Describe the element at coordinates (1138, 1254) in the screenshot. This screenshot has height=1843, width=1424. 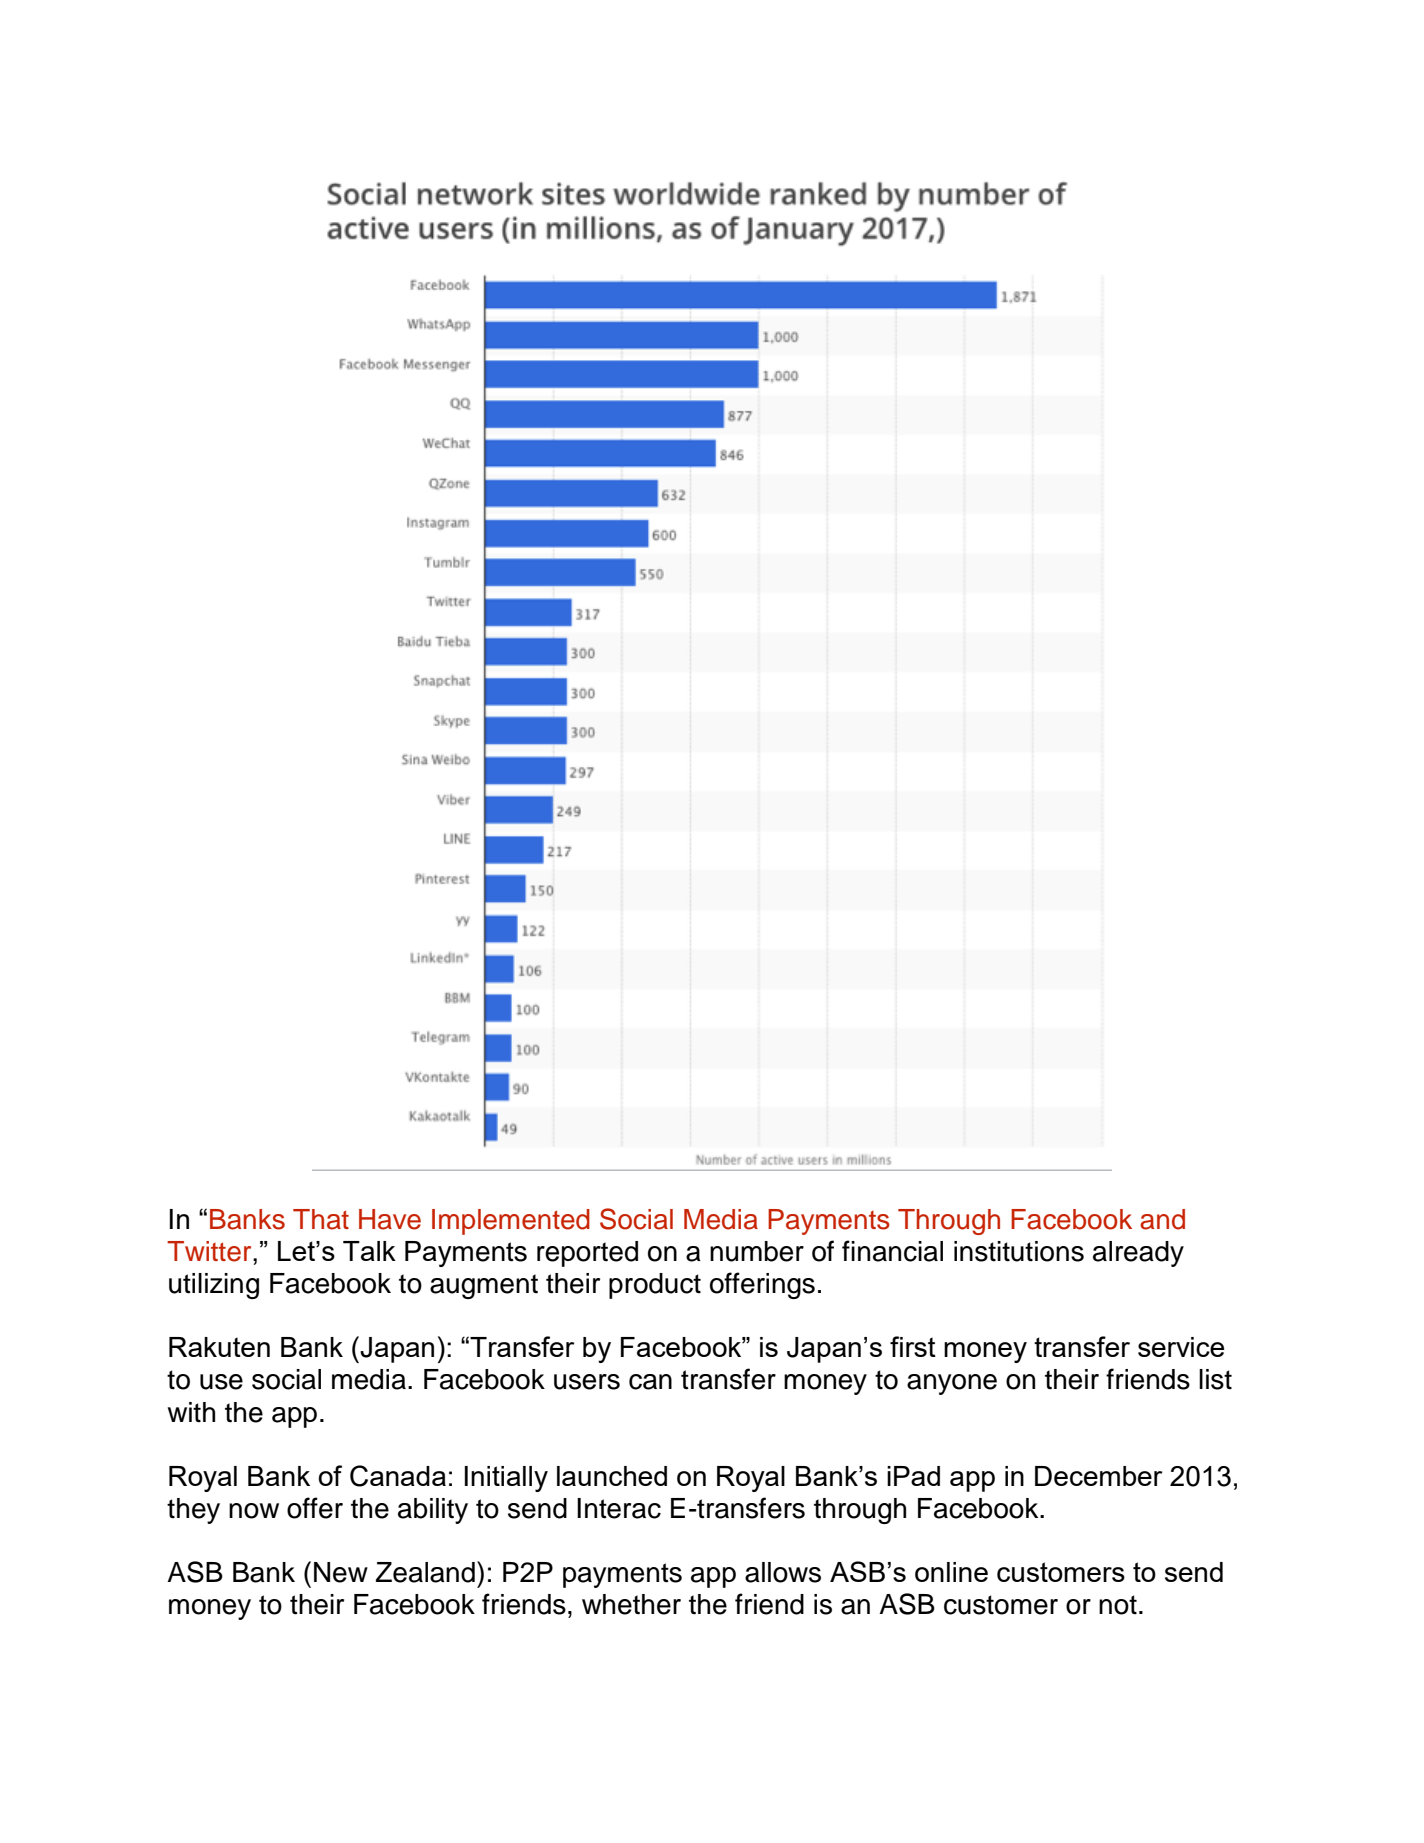
I see `already` at that location.
